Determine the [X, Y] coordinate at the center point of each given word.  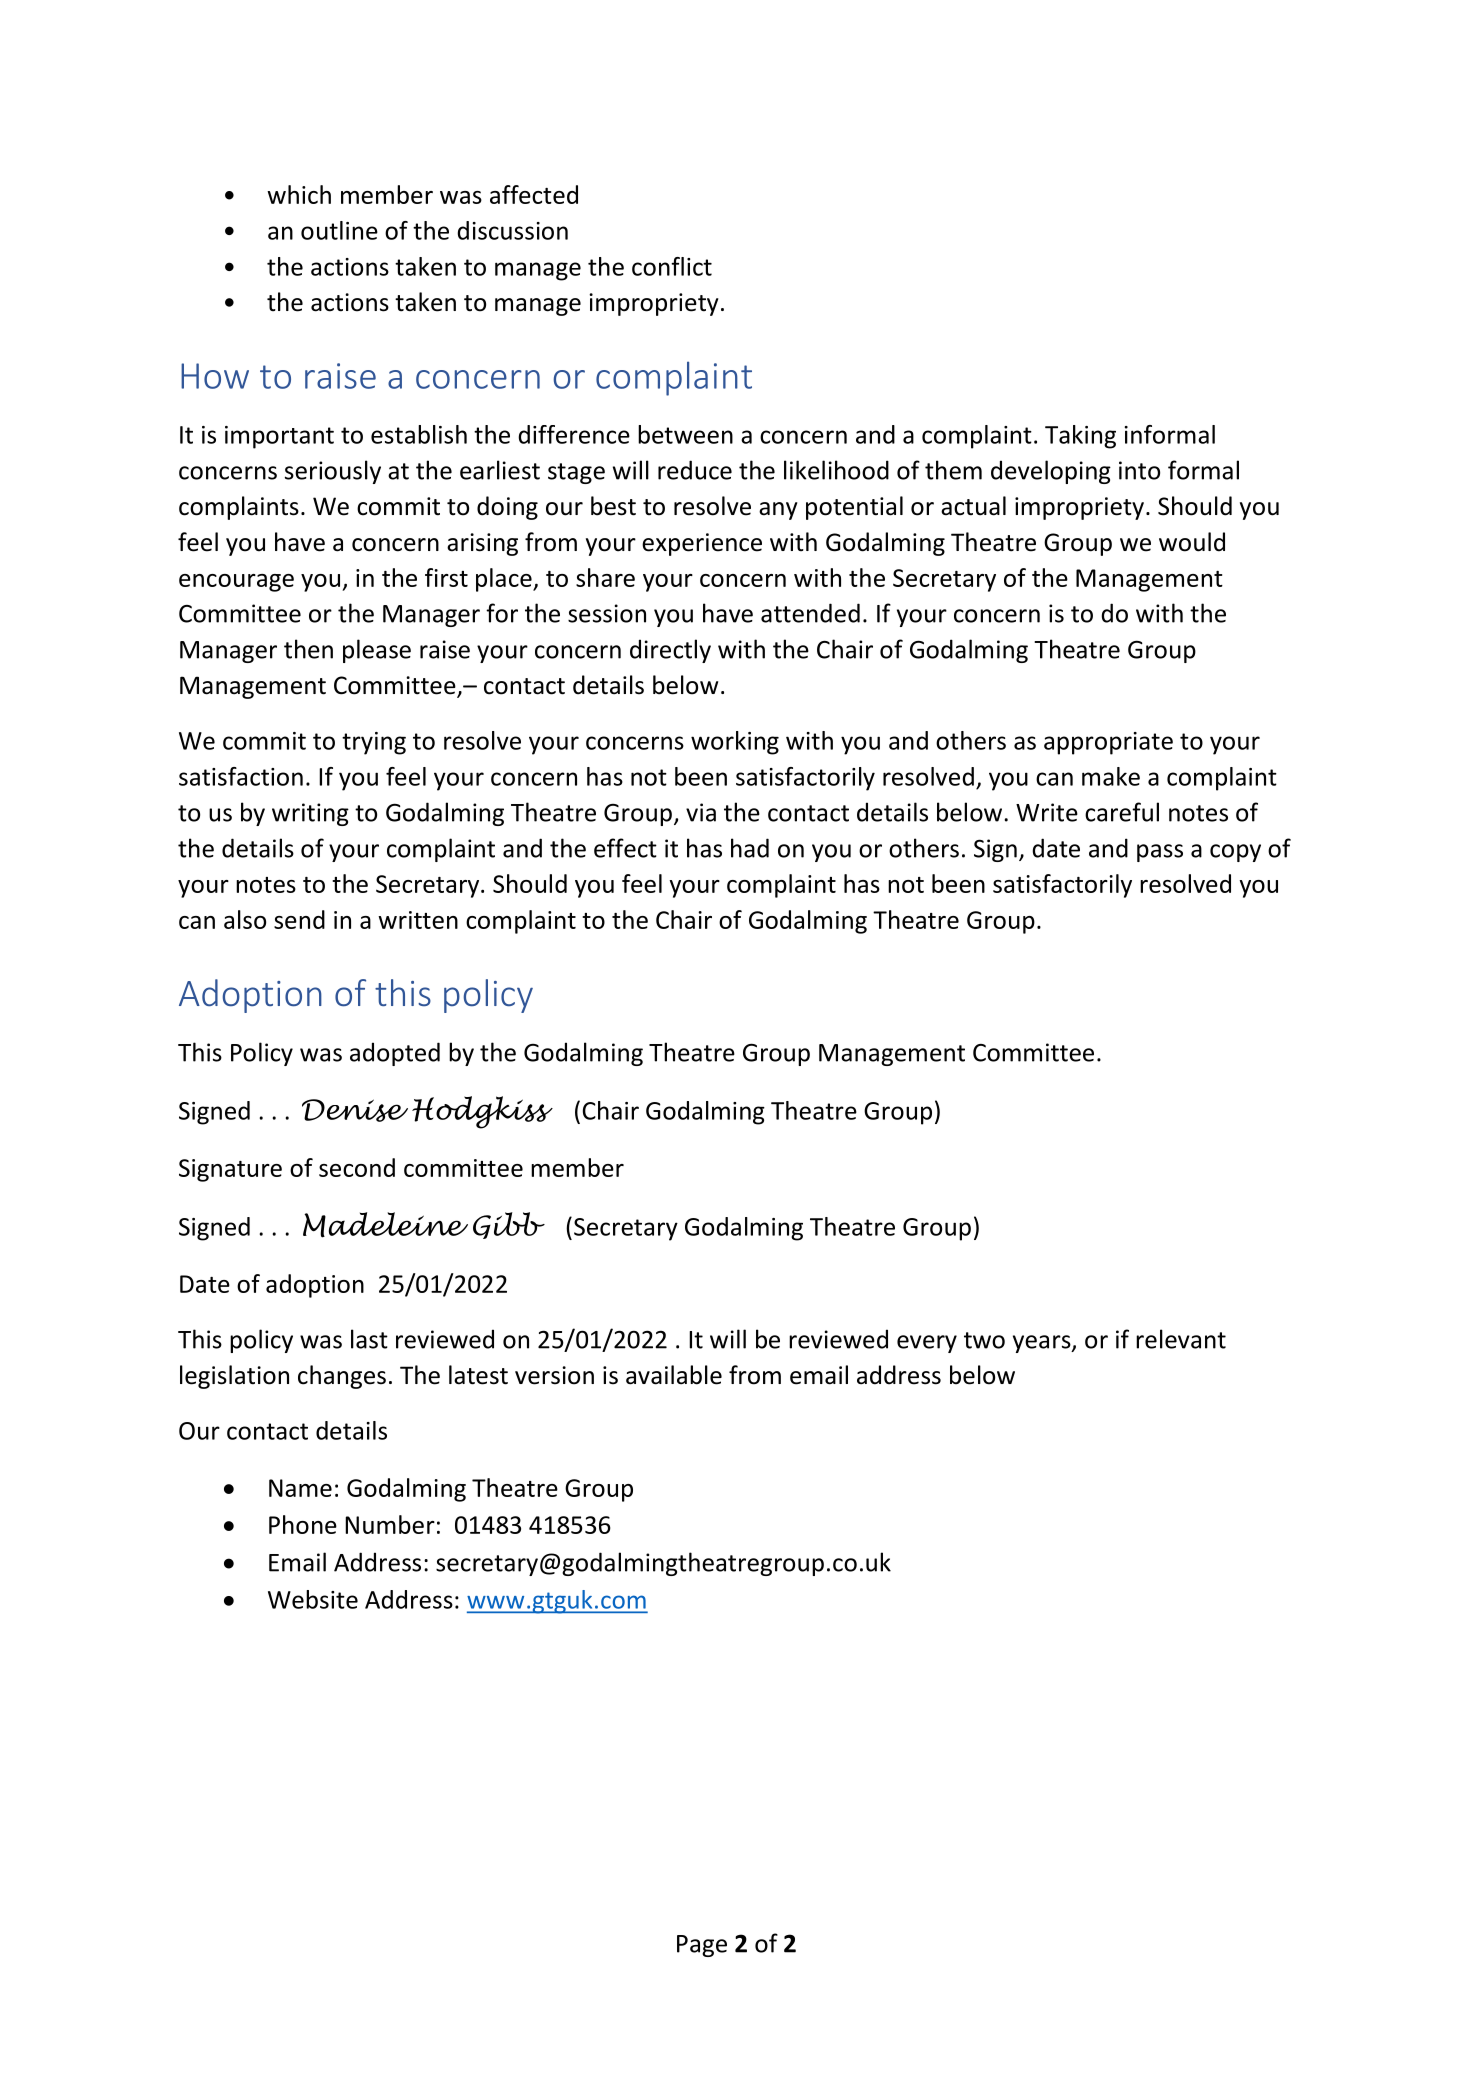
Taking [1080, 437]
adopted [395, 1054]
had [750, 848]
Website [313, 1599]
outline [339, 230]
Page [702, 1946]
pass [1160, 853]
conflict [672, 266]
